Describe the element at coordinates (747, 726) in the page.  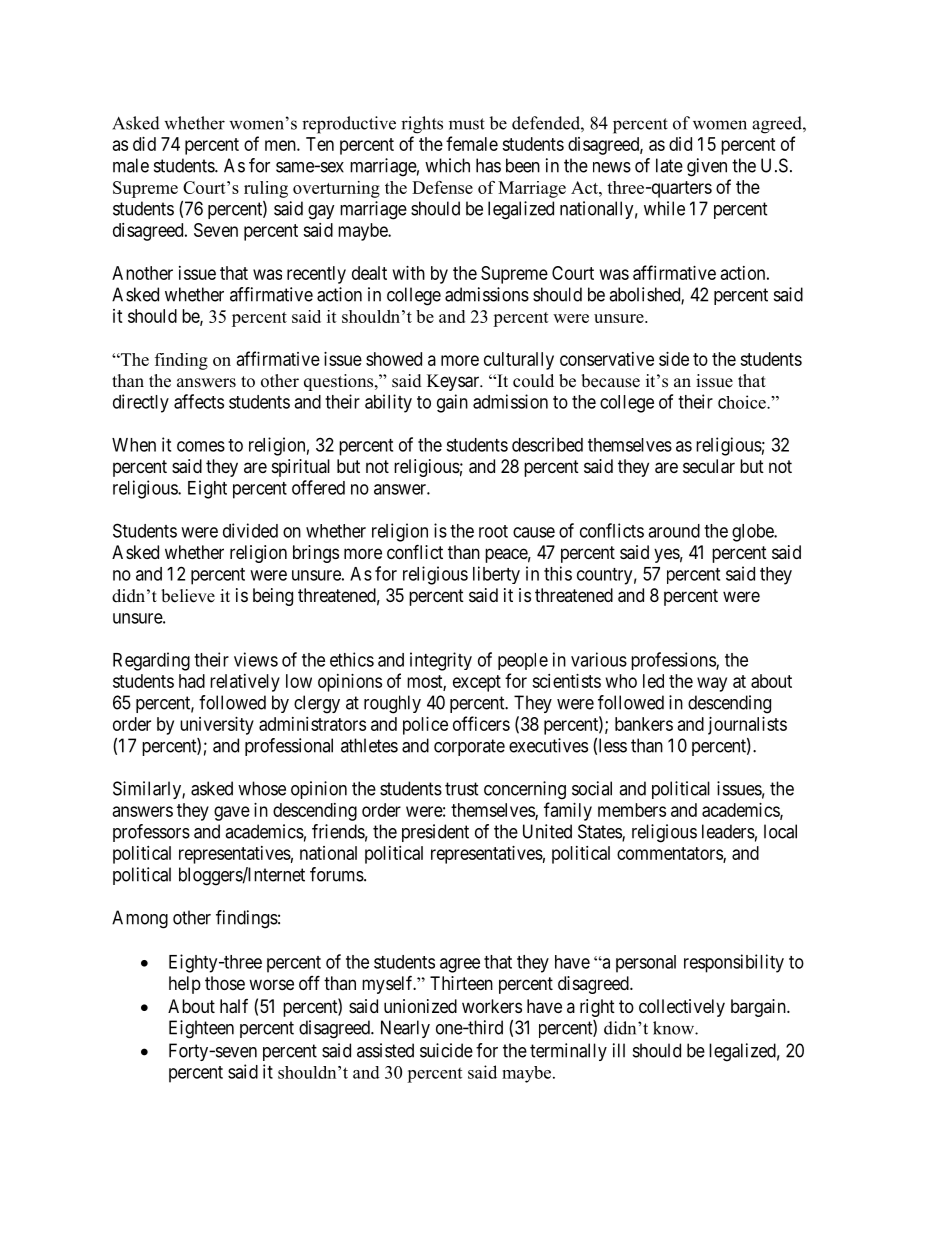
I see `journalists` at that location.
